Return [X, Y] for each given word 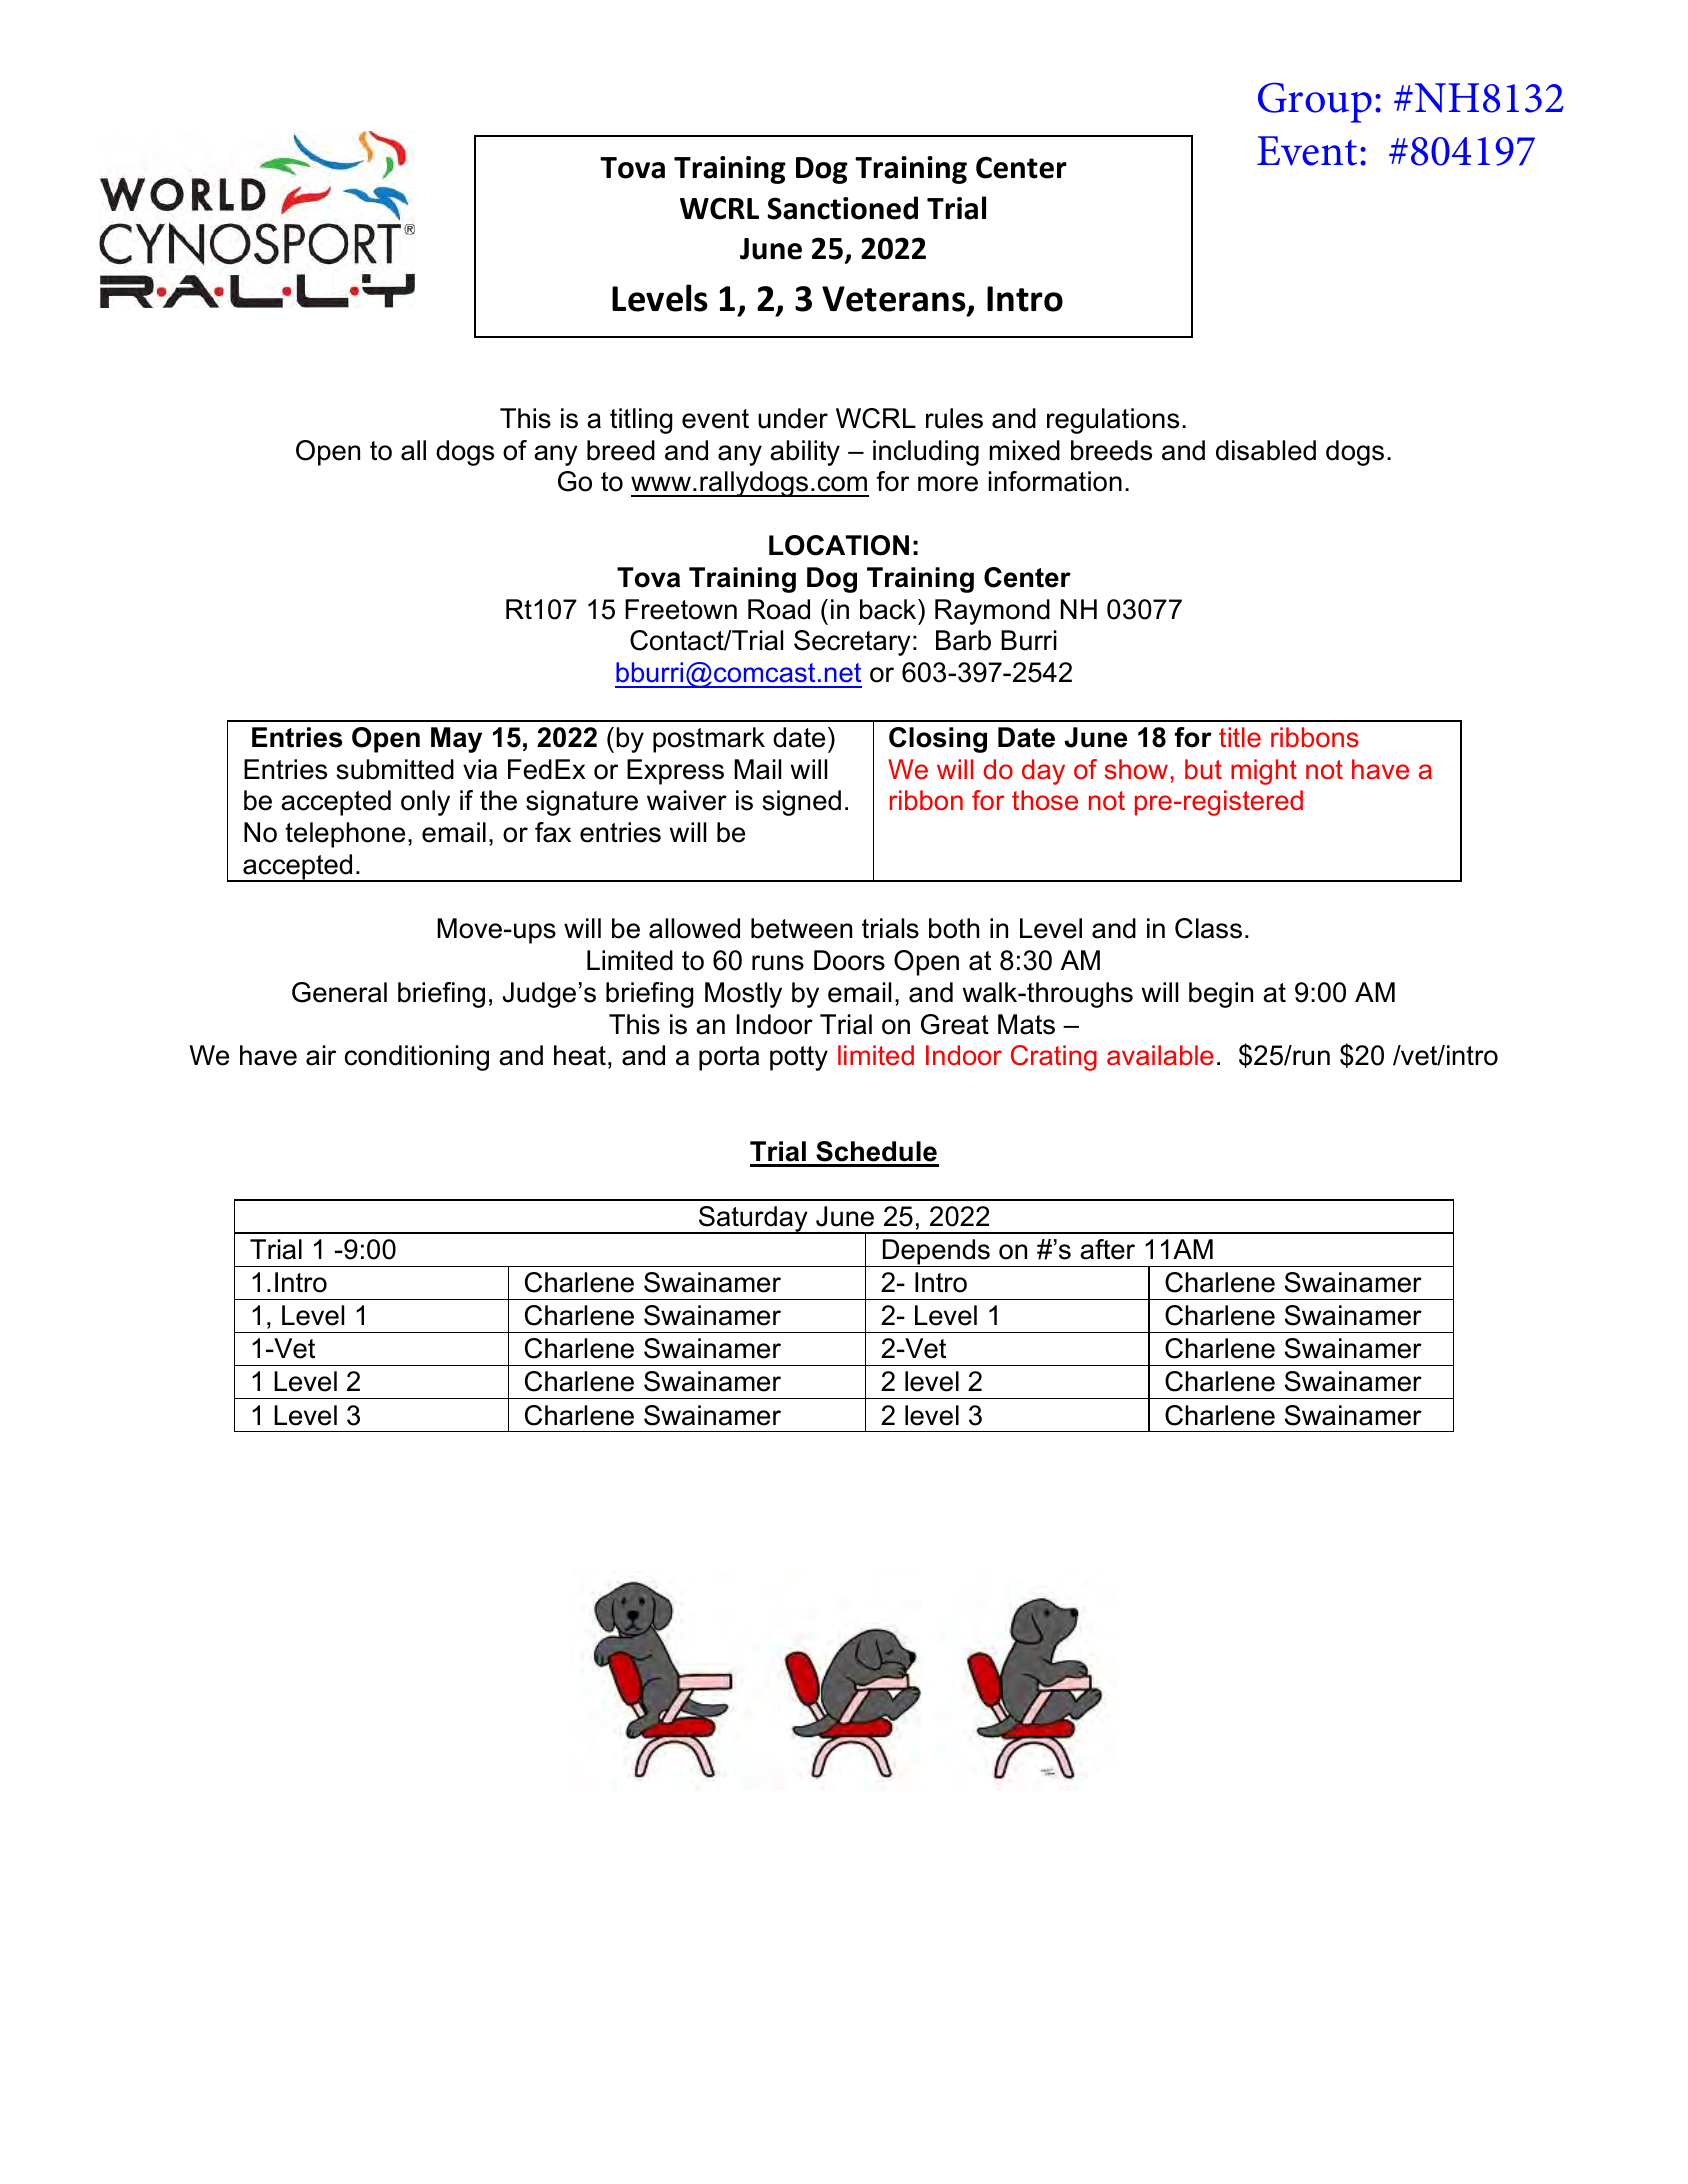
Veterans [895, 300]
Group [1315, 102]
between [801, 928]
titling [641, 421]
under [793, 418]
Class [1208, 928]
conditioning [417, 1058]
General [339, 992]
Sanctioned [842, 208]
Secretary [852, 643]
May [456, 740]
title [1240, 737]
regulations [1113, 421]
